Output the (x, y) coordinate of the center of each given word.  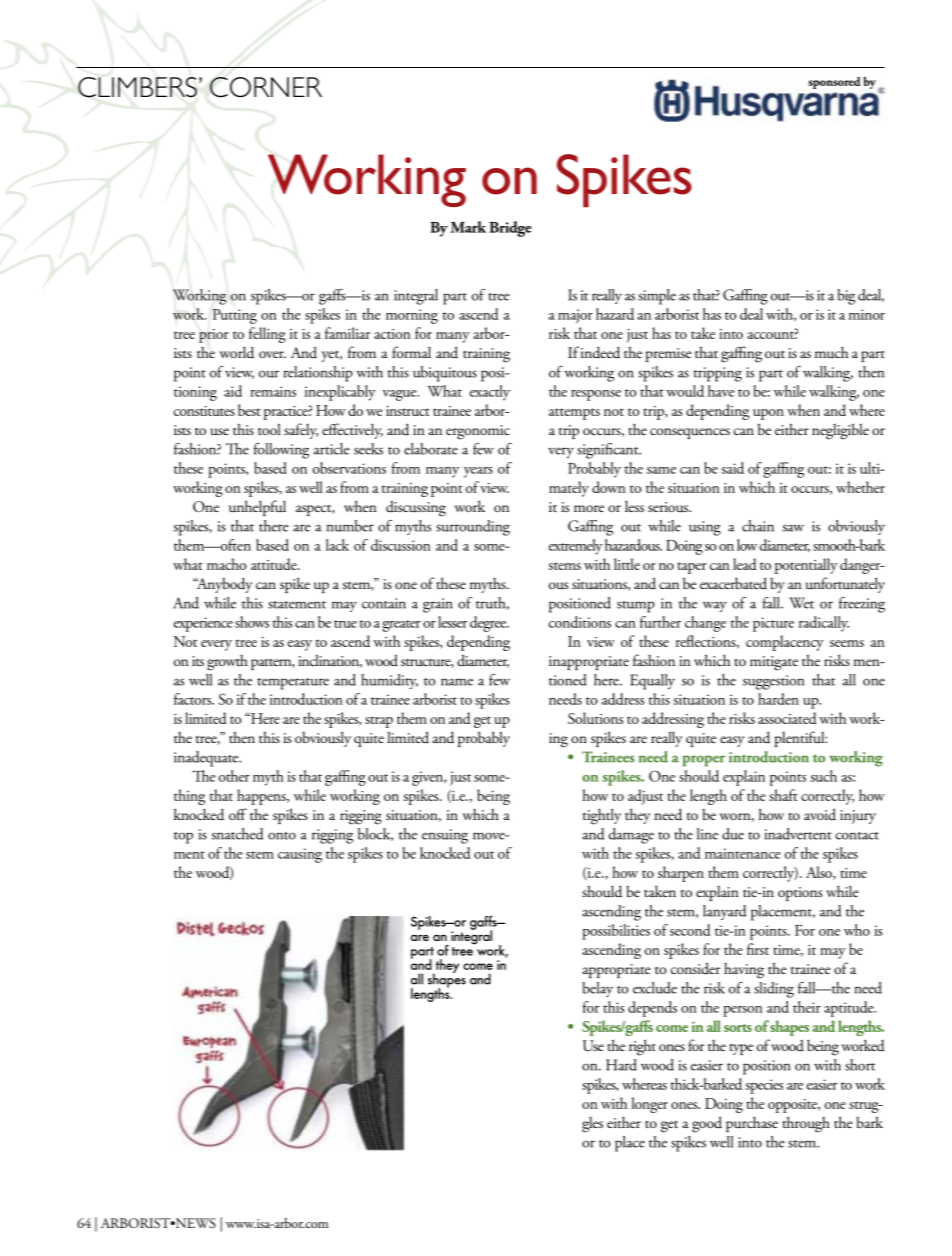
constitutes (204, 411)
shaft (783, 795)
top (183, 838)
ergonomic (478, 432)
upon (768, 414)
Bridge (510, 229)
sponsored (834, 83)
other (234, 776)
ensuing (445, 836)
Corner (266, 87)
